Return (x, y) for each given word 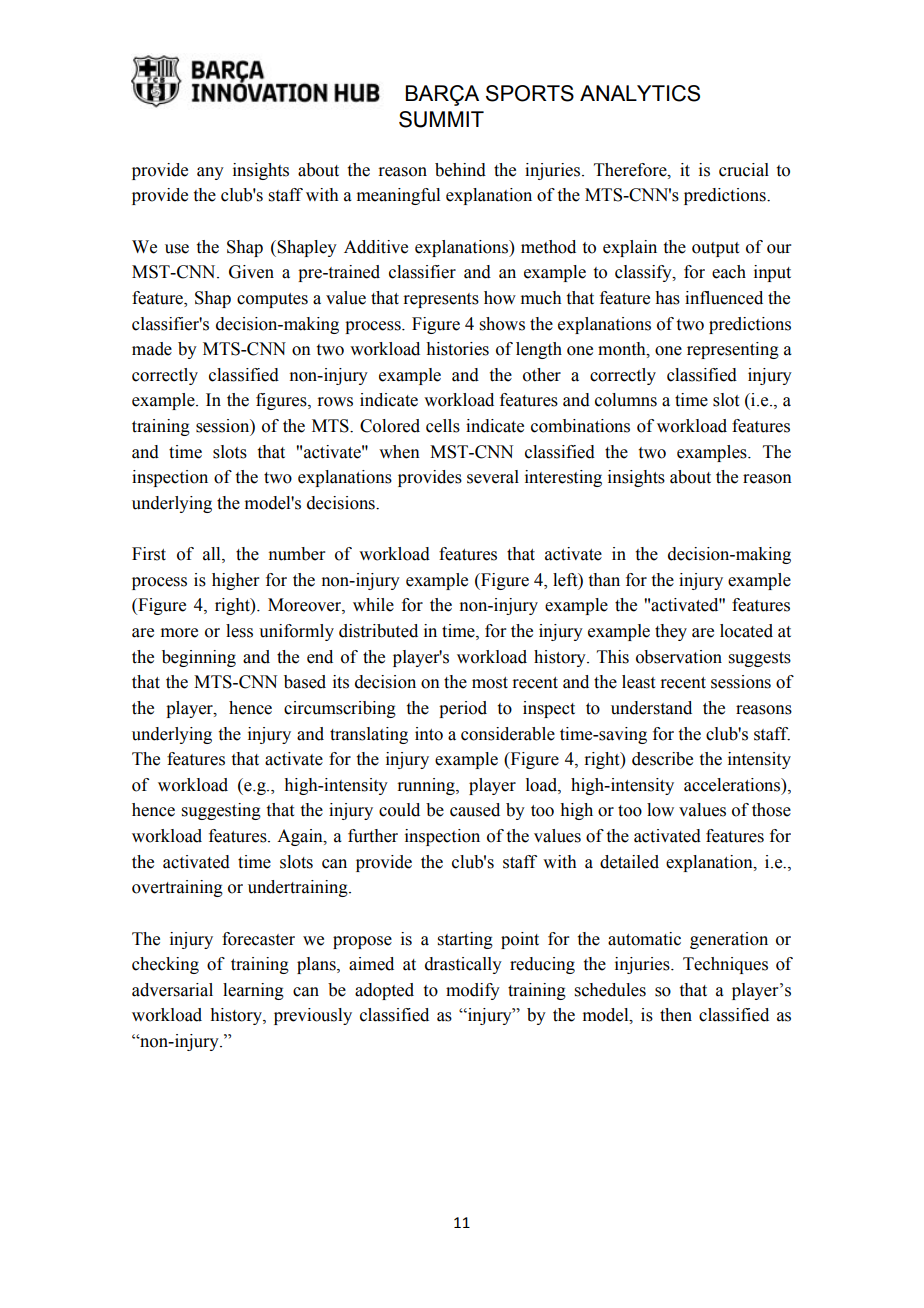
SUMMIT (441, 119)
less (239, 631)
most (490, 683)
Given (251, 272)
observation (679, 657)
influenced (724, 298)
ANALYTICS (640, 93)
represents (441, 300)
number (296, 554)
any (210, 173)
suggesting (221, 811)
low (660, 810)
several (493, 477)
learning (253, 991)
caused (475, 810)
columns (626, 400)
